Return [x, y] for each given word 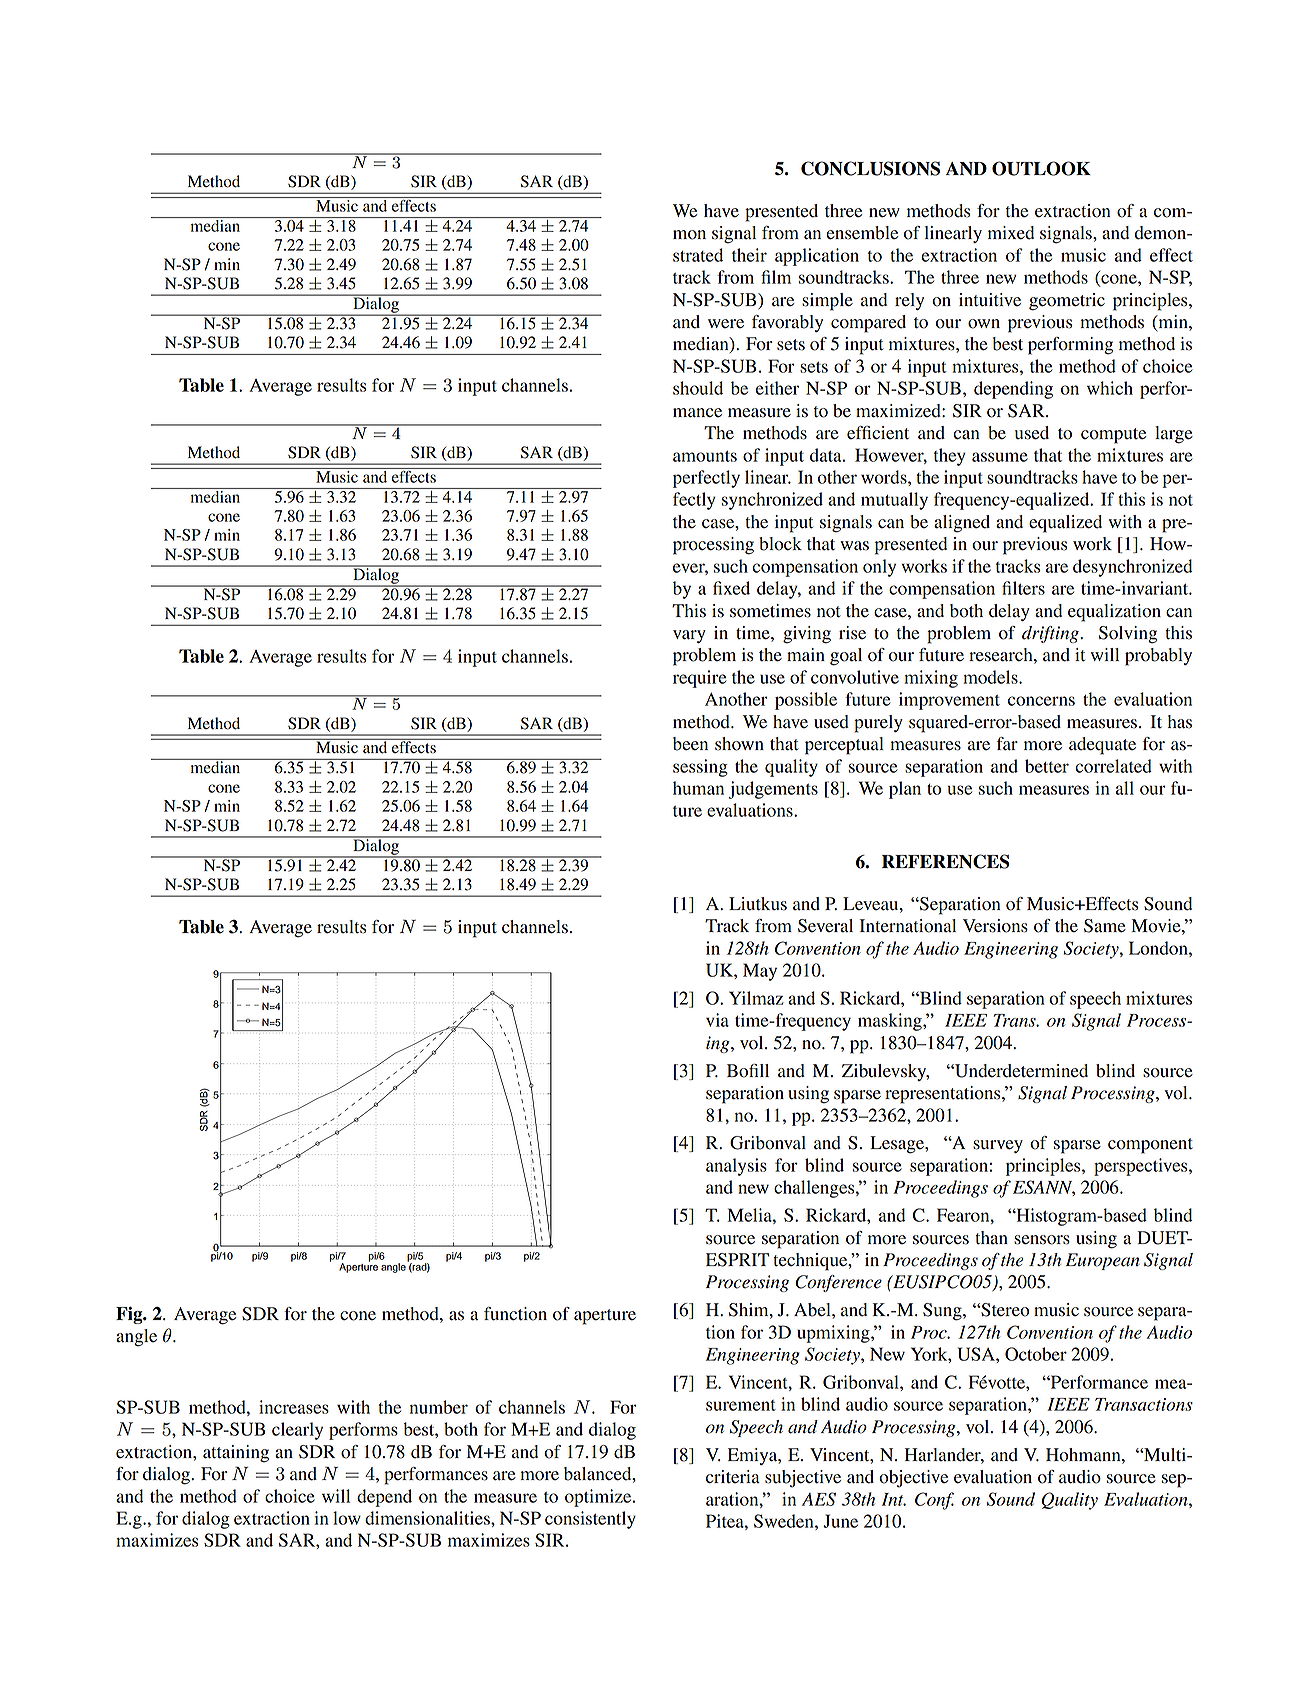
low [347, 1518]
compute [1113, 436]
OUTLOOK [1041, 168]
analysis [736, 1167]
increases [294, 1407]
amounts [705, 456]
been [690, 744]
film [776, 277]
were [726, 323]
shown [739, 744]
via [717, 1020]
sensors [1042, 1240]
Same [1105, 926]
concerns [1041, 701]
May [760, 972]
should [698, 388]
